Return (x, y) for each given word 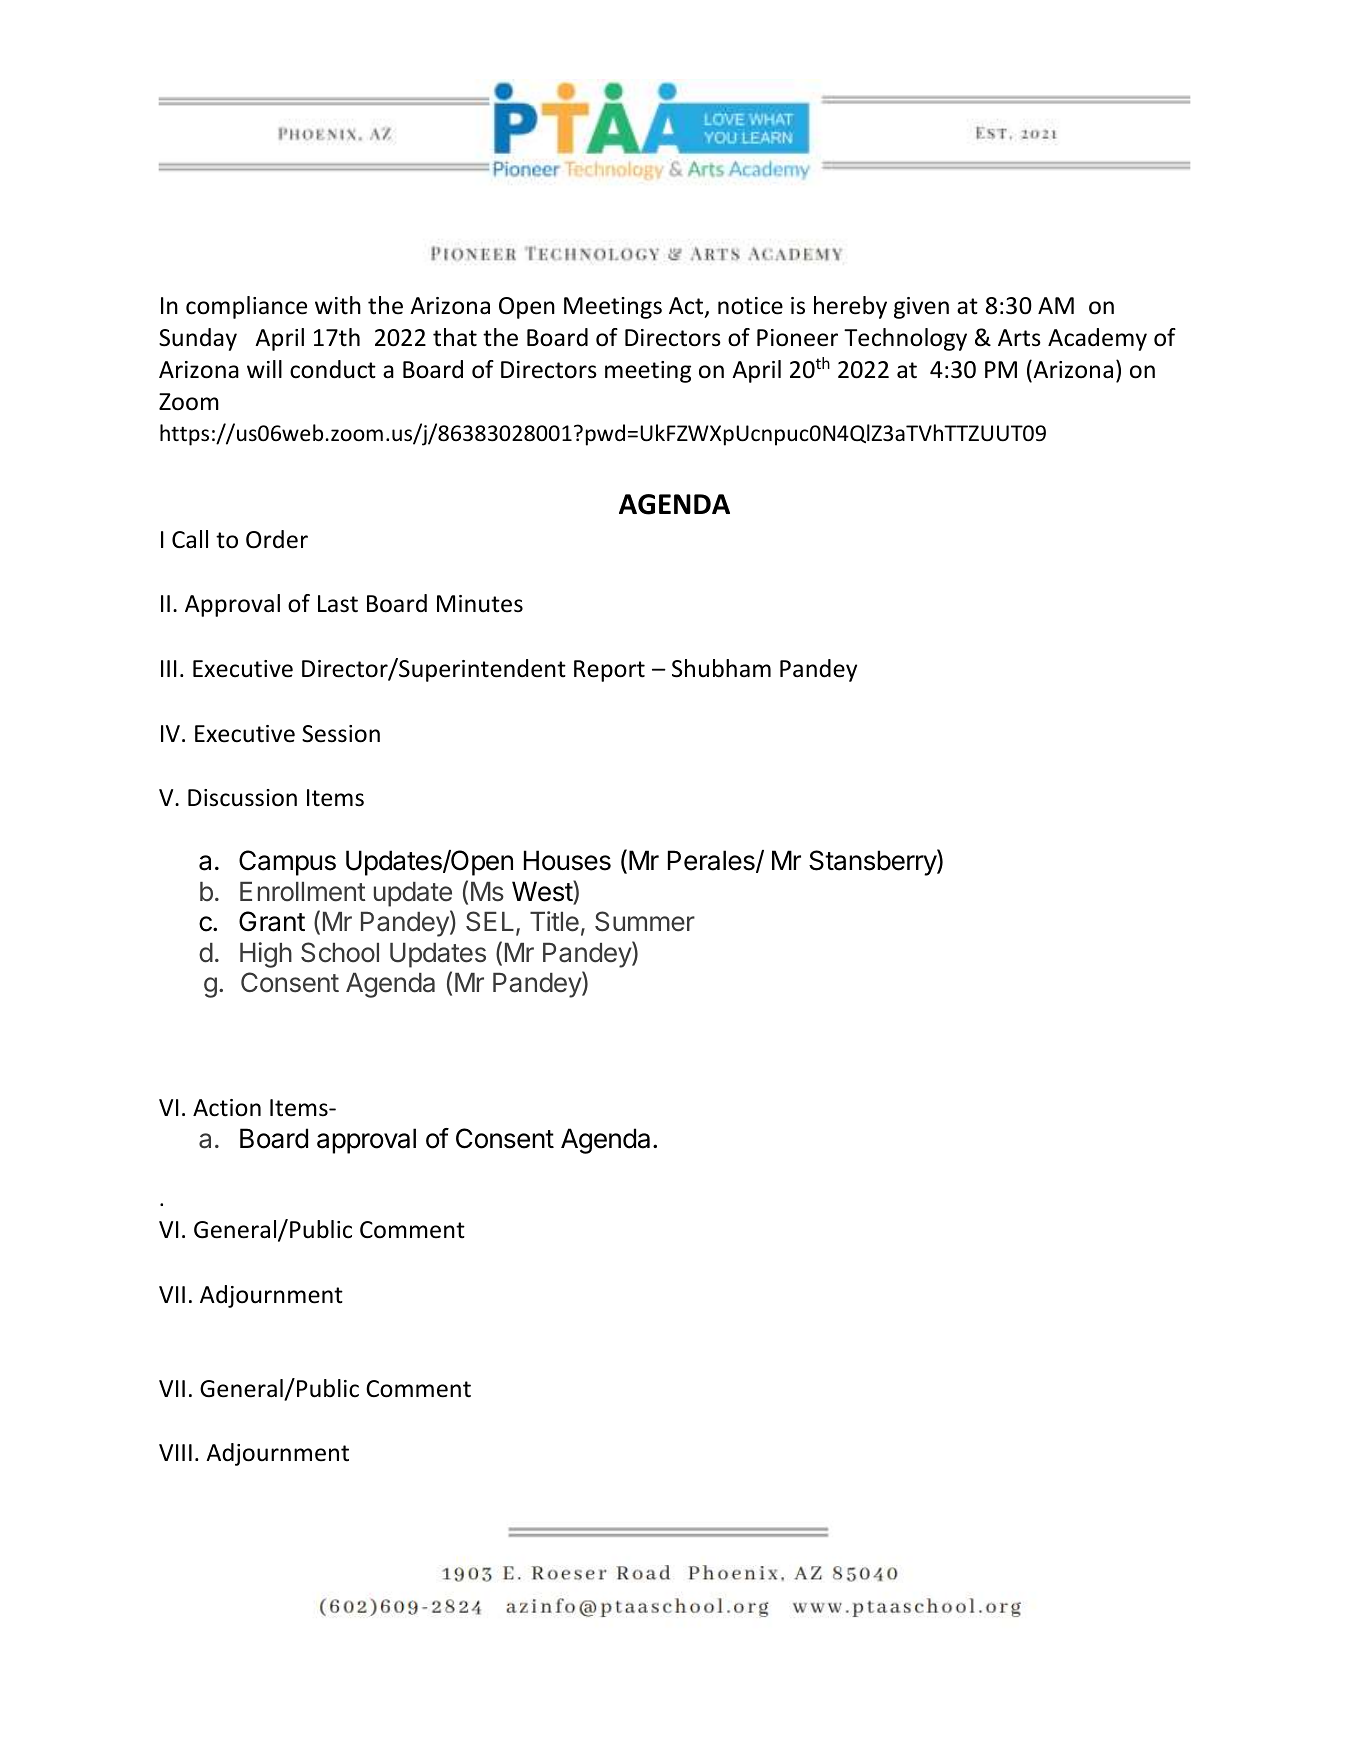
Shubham (721, 668)
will (264, 369)
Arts (1019, 338)
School (340, 952)
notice (750, 306)
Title (554, 921)
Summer (645, 921)
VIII (175, 1452)
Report (609, 671)
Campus (287, 863)
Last (338, 604)
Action (227, 1108)
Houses (567, 860)
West (543, 892)
